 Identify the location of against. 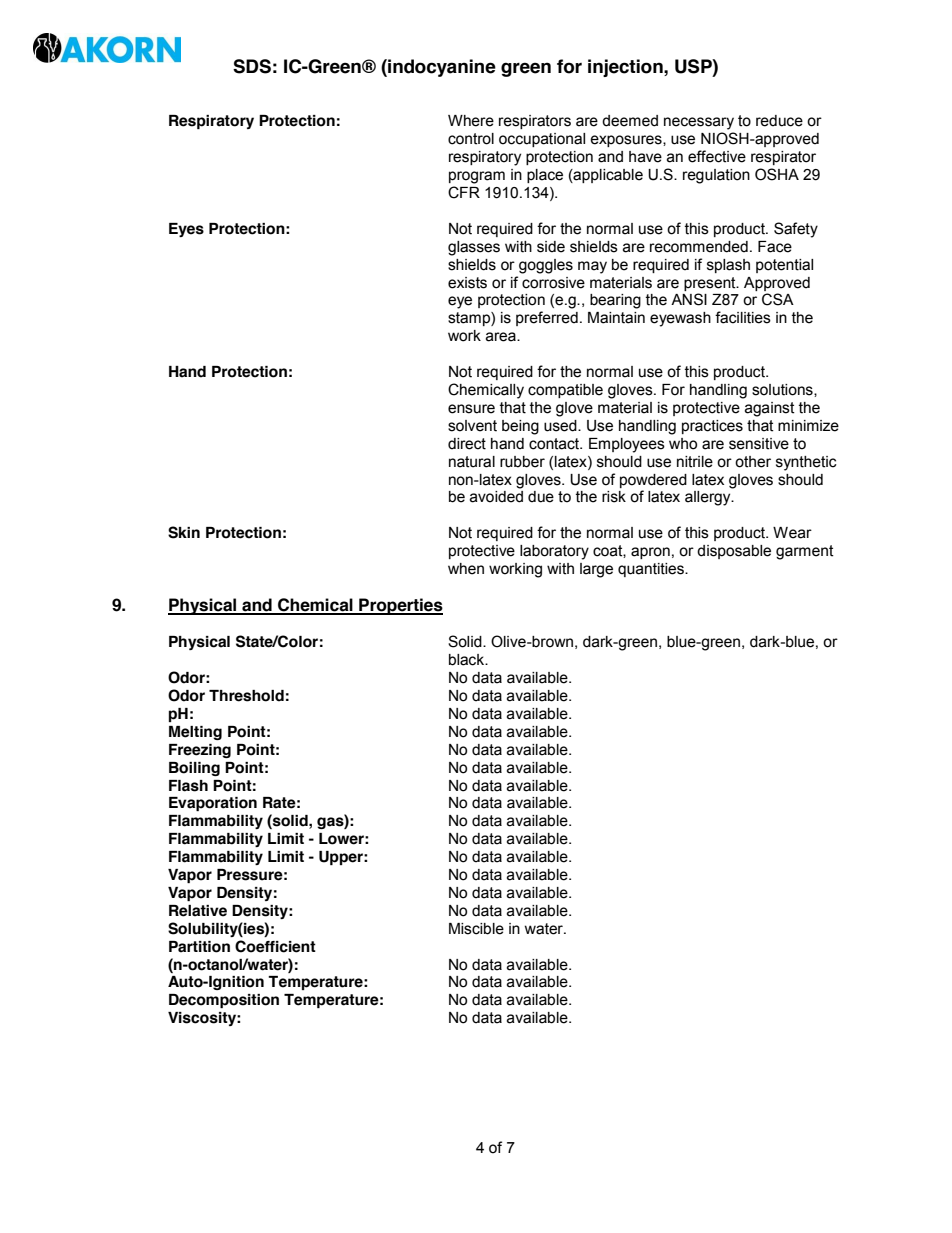
(770, 409).
